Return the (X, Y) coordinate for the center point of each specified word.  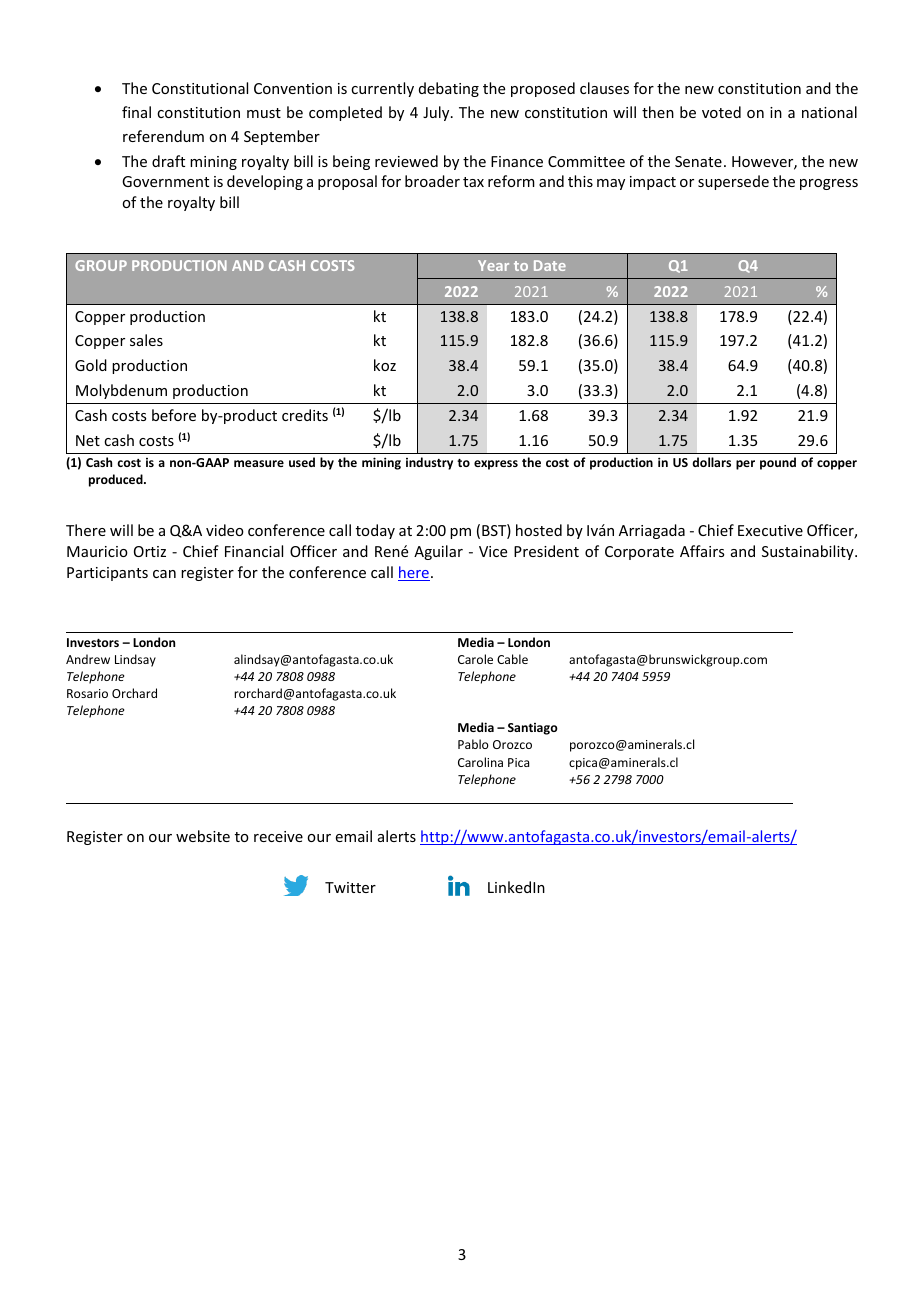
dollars (711, 462)
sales (146, 340)
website (203, 836)
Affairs (702, 551)
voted (721, 112)
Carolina (480, 762)
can (164, 574)
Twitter (350, 887)
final (136, 112)
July (437, 113)
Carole (475, 659)
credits (305, 415)
